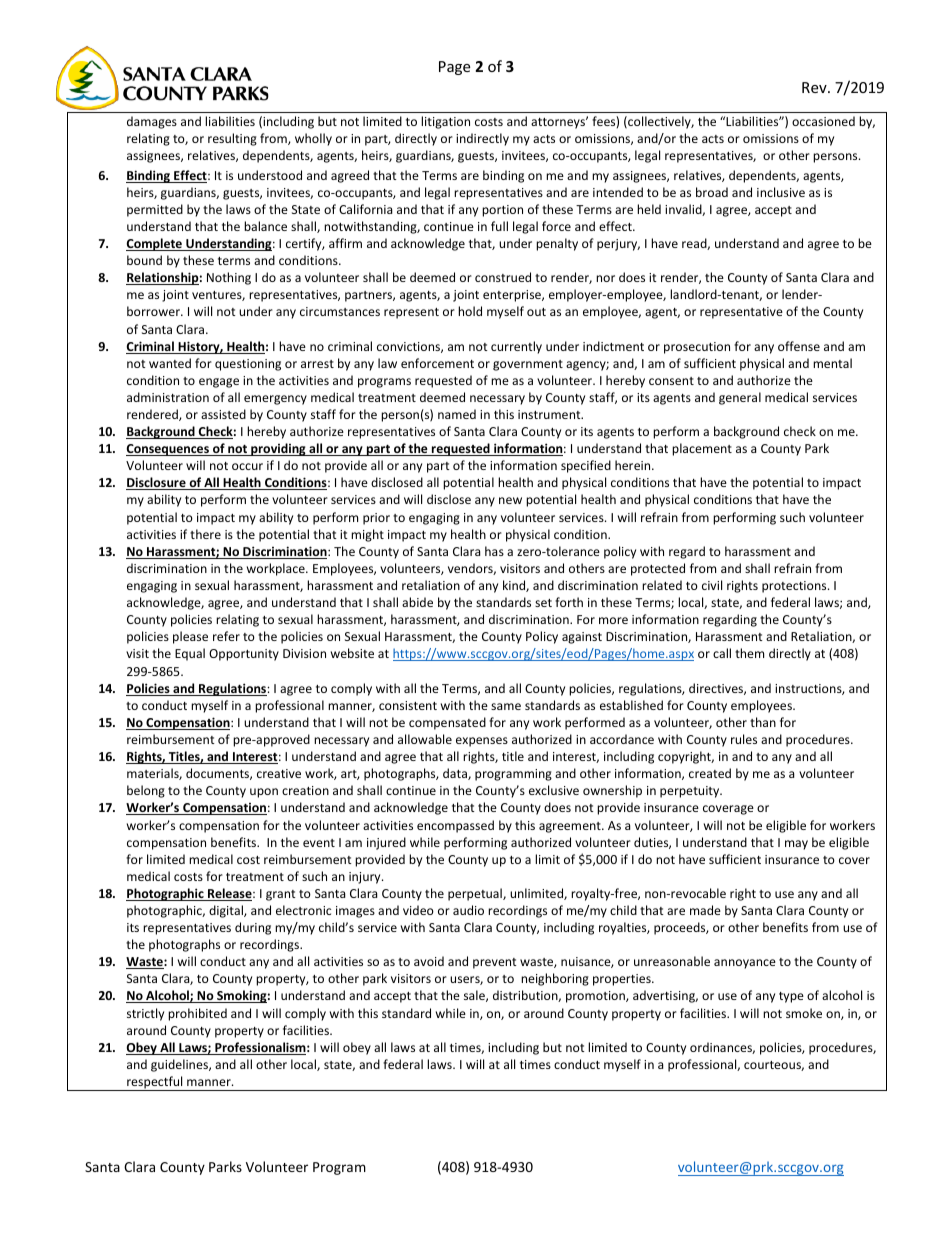 Image resolution: width=952 pixels, height=1233 pixels. What do you see at coordinates (712, 585) in the page?
I see `civil` at bounding box center [712, 585].
